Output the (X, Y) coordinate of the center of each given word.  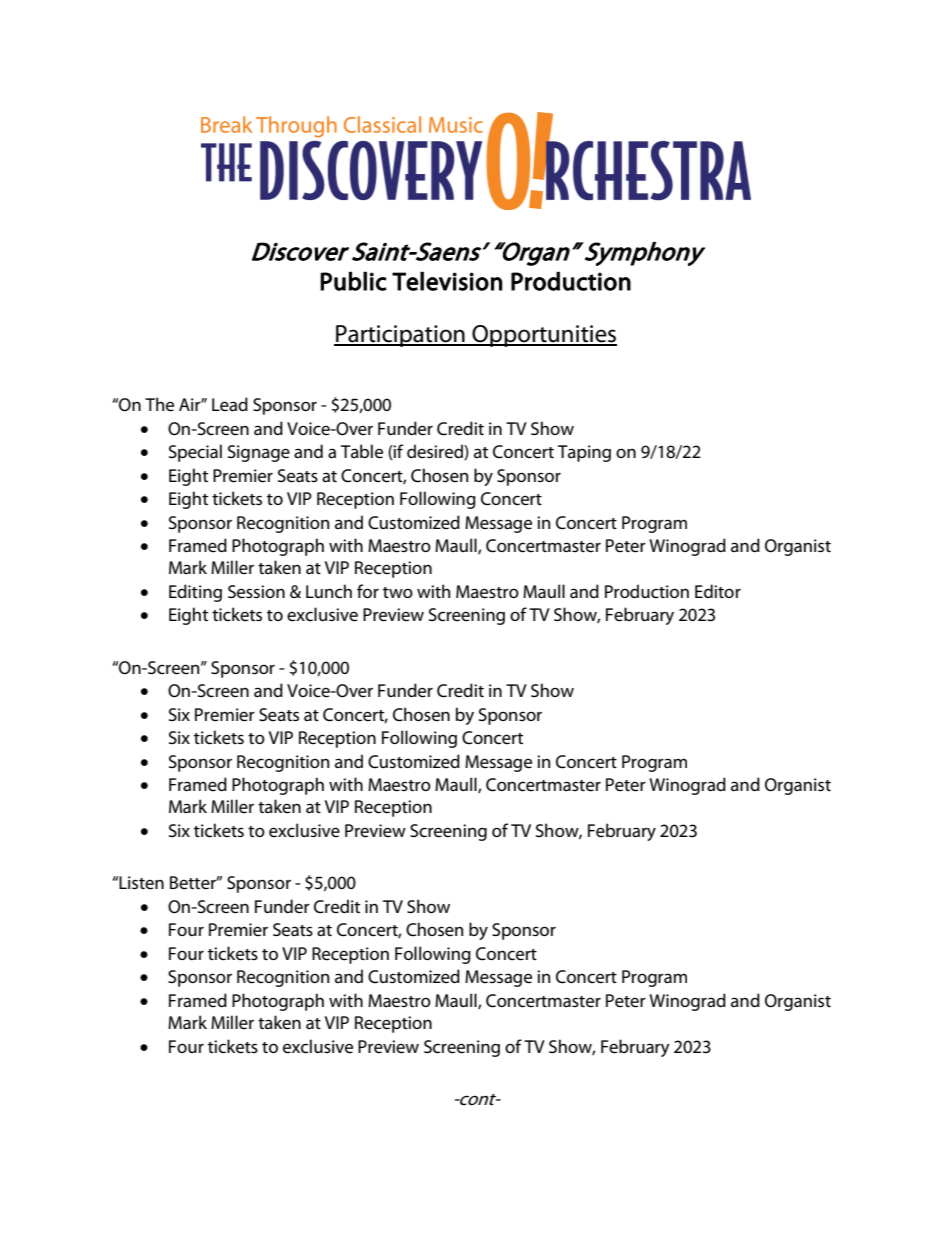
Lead (230, 404)
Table (362, 451)
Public (353, 281)
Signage (259, 453)
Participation (400, 336)
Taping (584, 453)
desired (436, 452)
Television (447, 281)
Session (256, 592)
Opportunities (543, 336)
